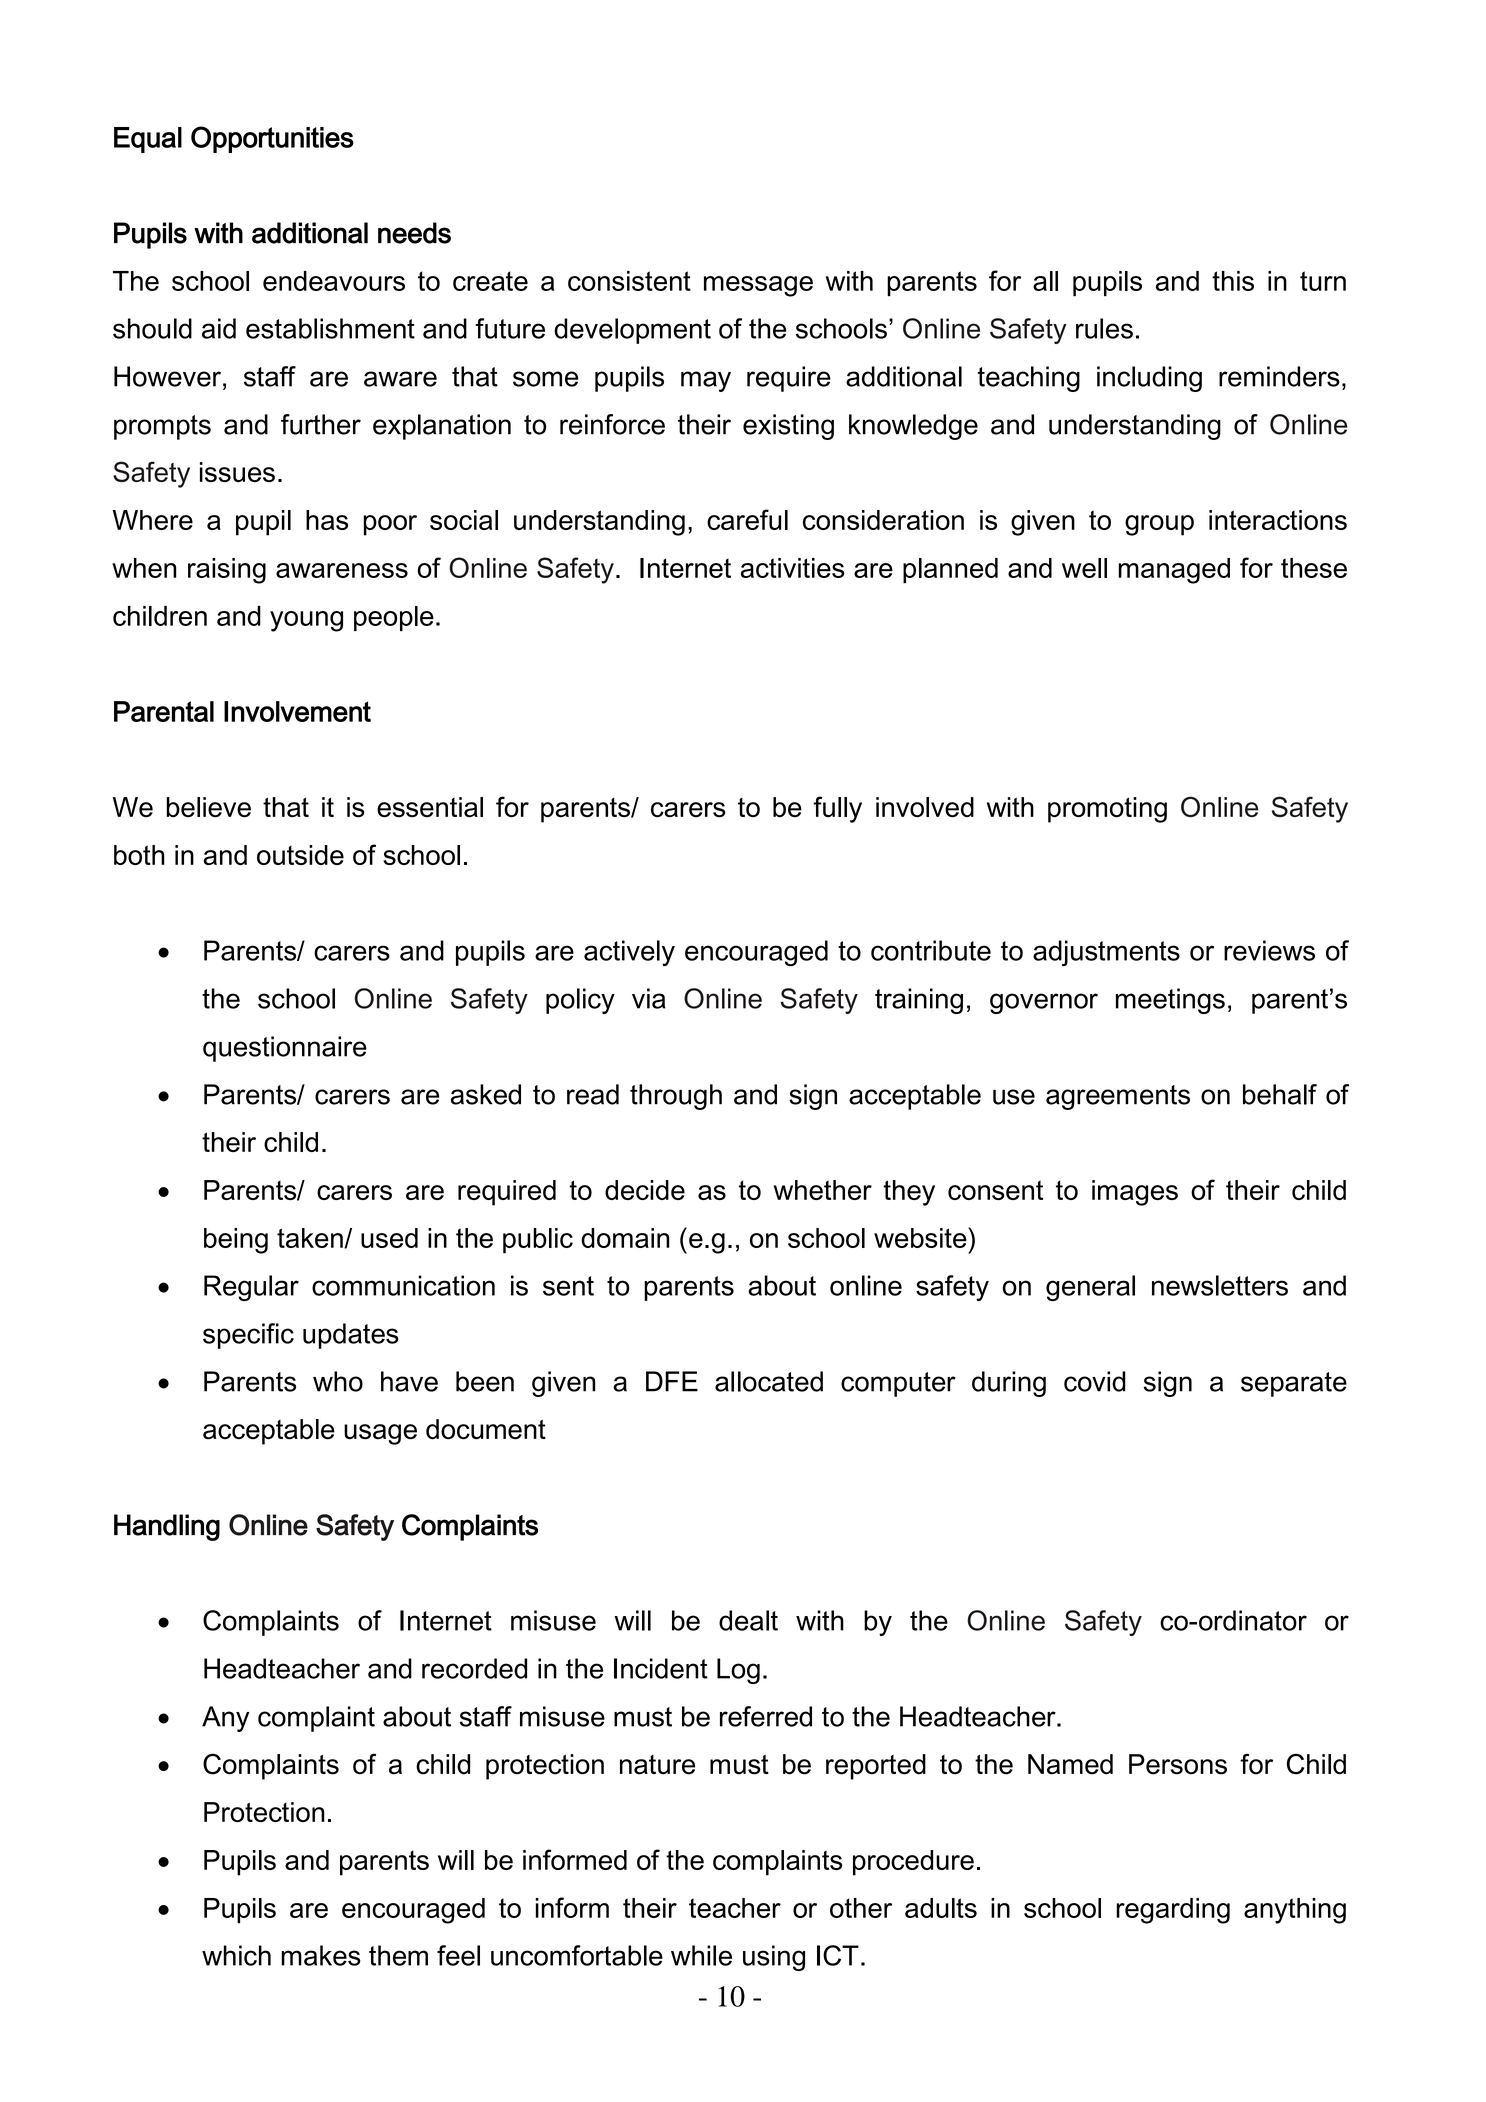 The width and height of the page is (1486, 2102). Describe the element at coordinates (1095, 1381) in the page. I see `covid` at that location.
